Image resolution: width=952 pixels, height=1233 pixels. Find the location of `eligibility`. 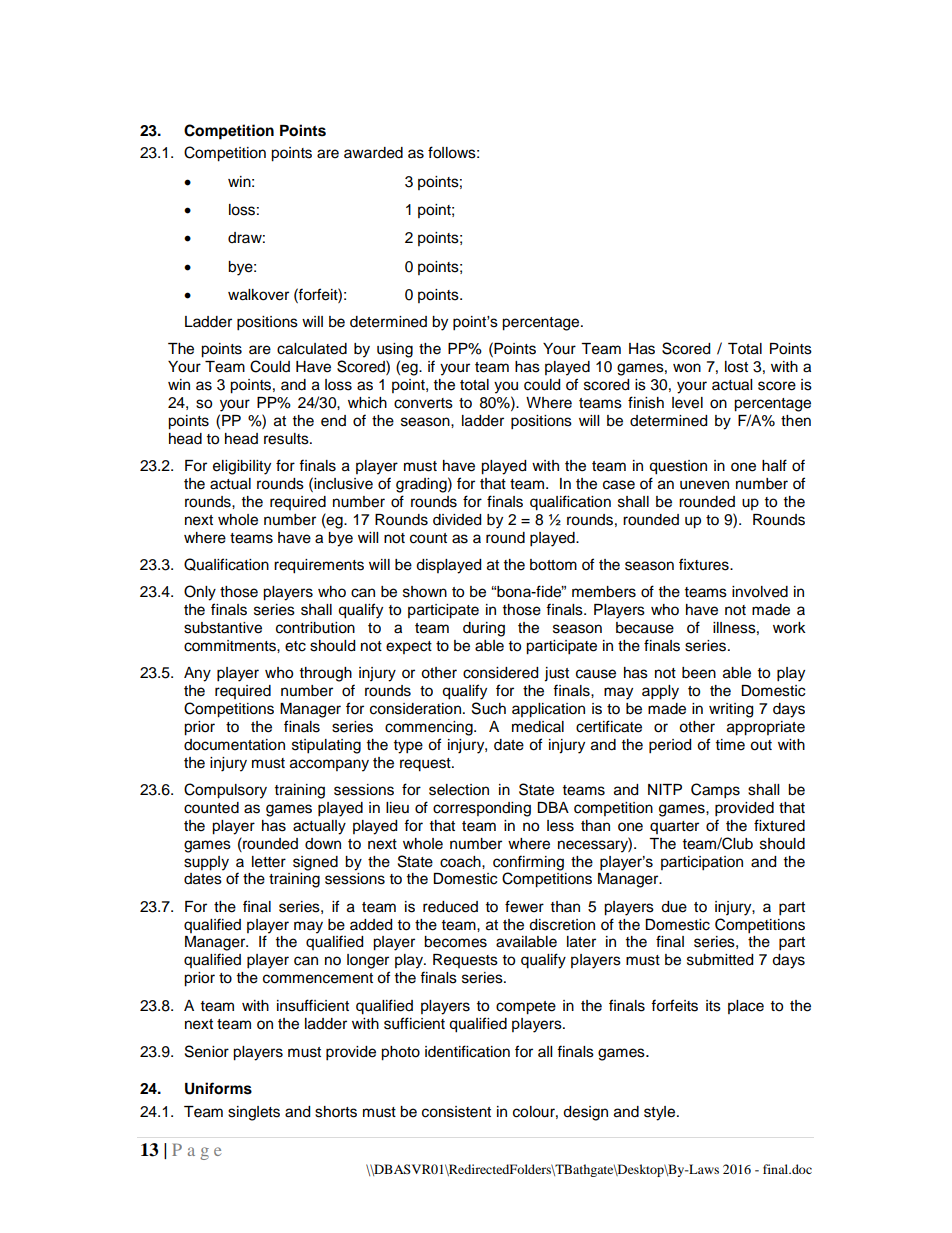

eligibility is located at coordinates (242, 467).
